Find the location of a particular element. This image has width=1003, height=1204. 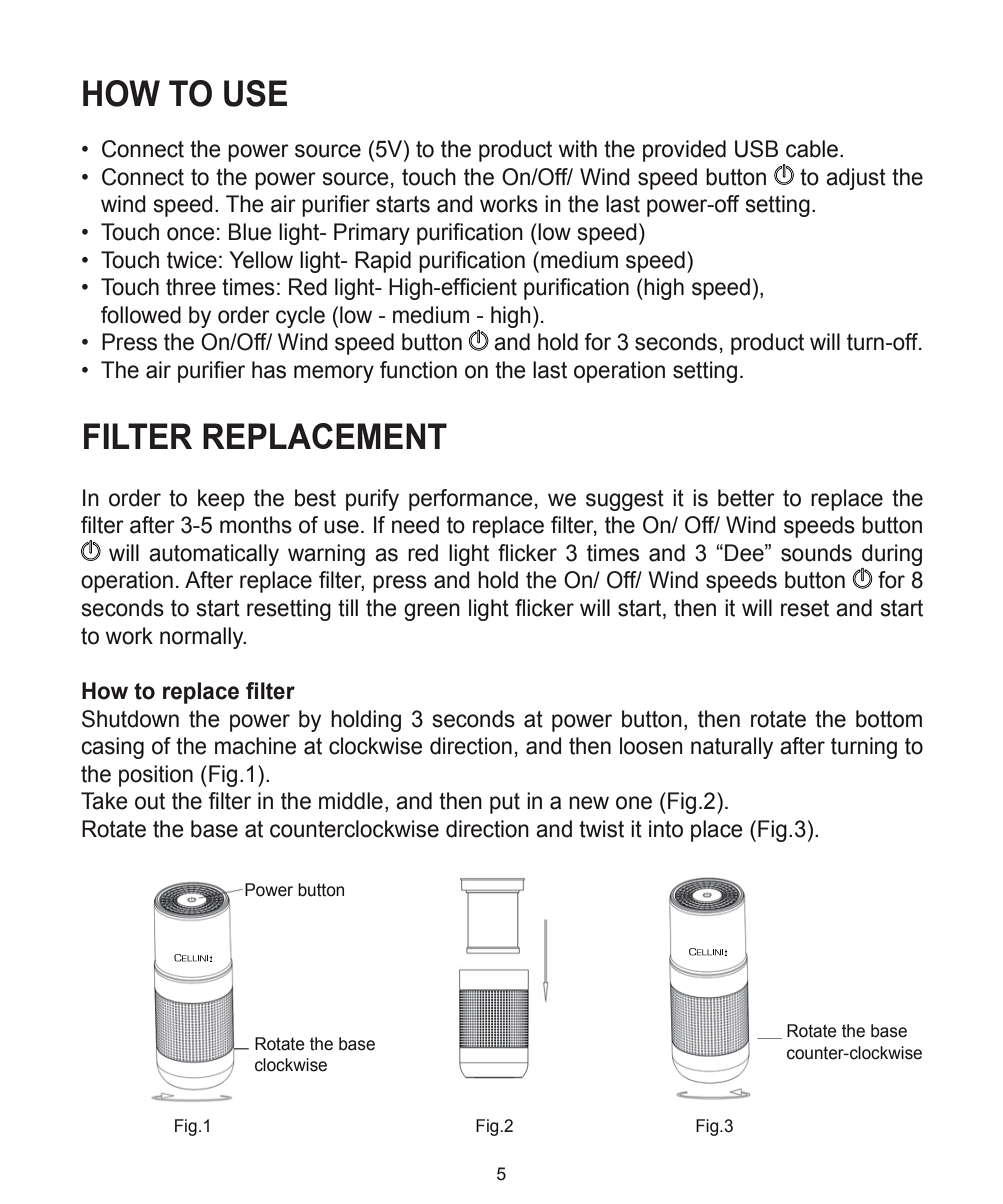

sounds is located at coordinates (816, 553).
